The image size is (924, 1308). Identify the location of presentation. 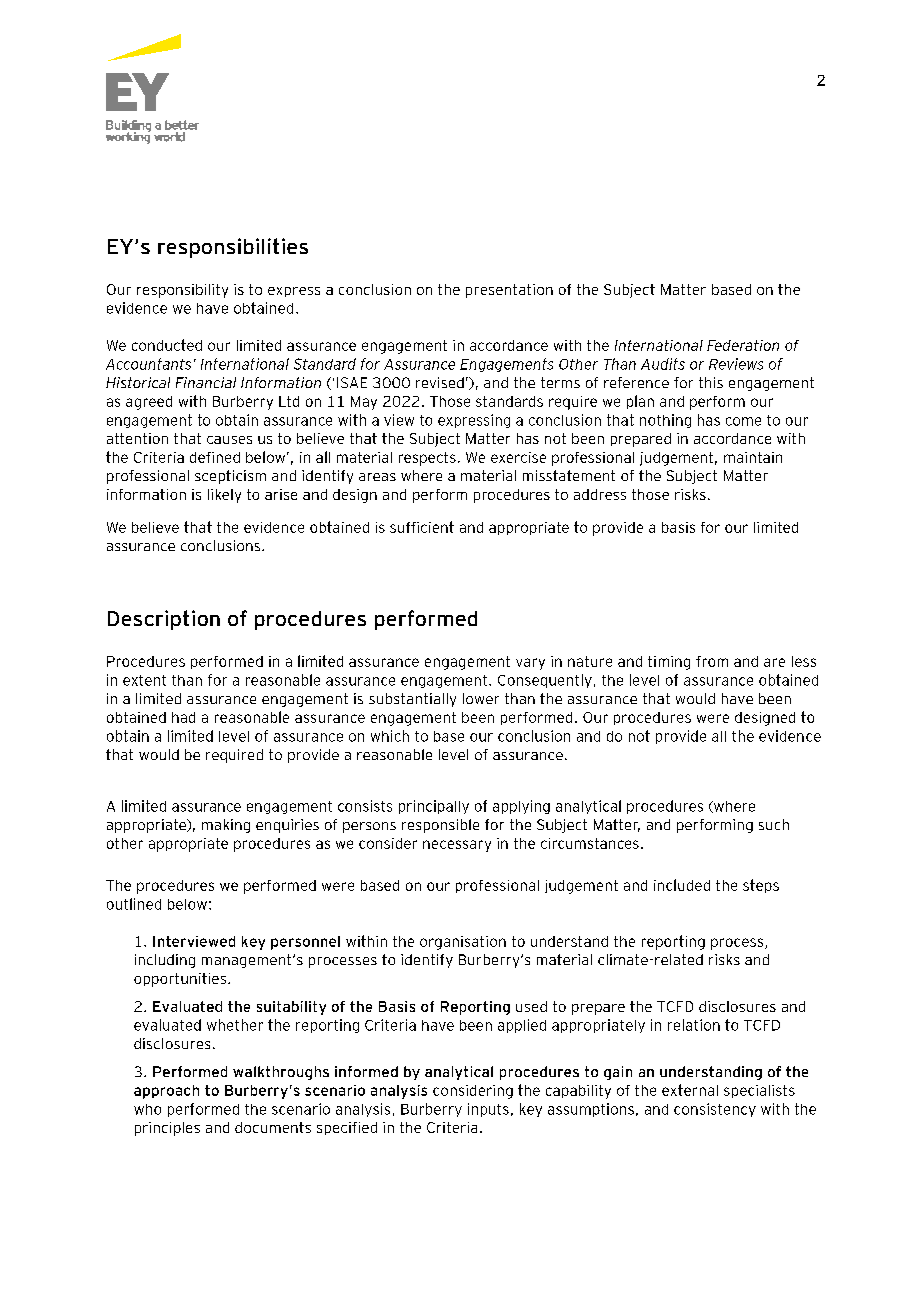
(509, 291).
